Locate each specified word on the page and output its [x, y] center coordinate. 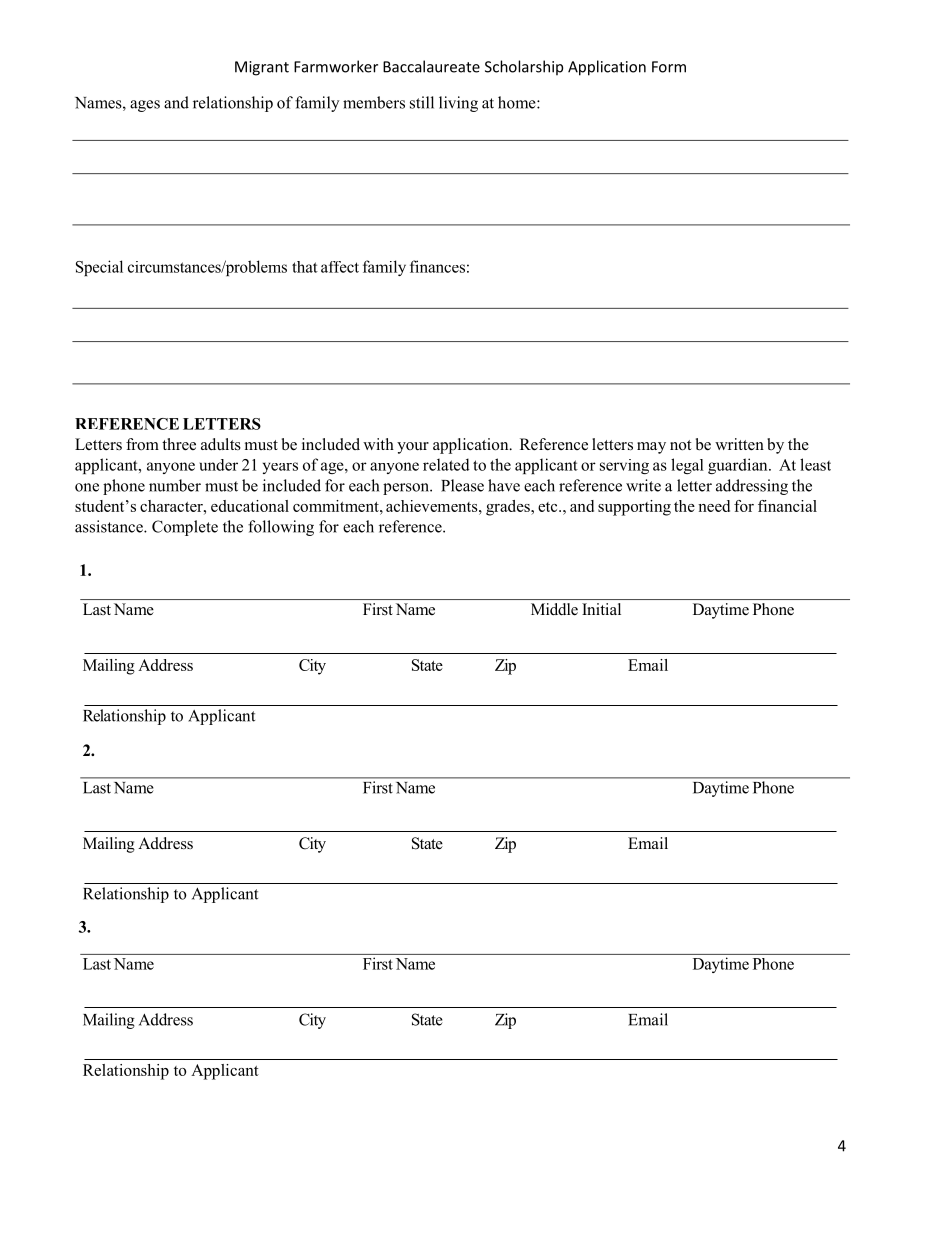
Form [669, 67]
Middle [554, 609]
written [739, 444]
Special [99, 268]
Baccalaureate [431, 66]
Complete [185, 528]
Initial [601, 609]
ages [145, 106]
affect [340, 267]
